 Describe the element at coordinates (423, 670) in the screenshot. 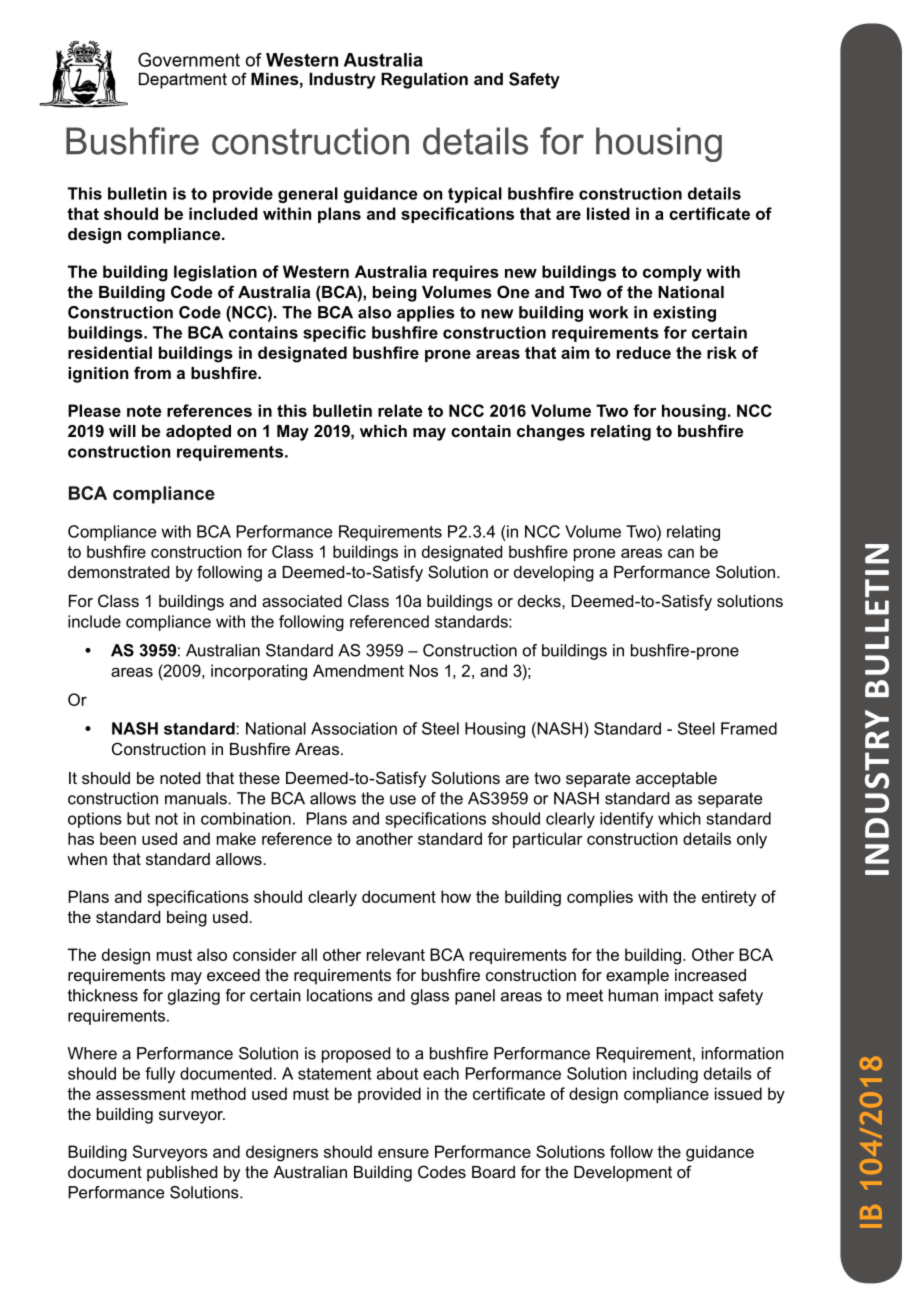

I see `Nos` at that location.
